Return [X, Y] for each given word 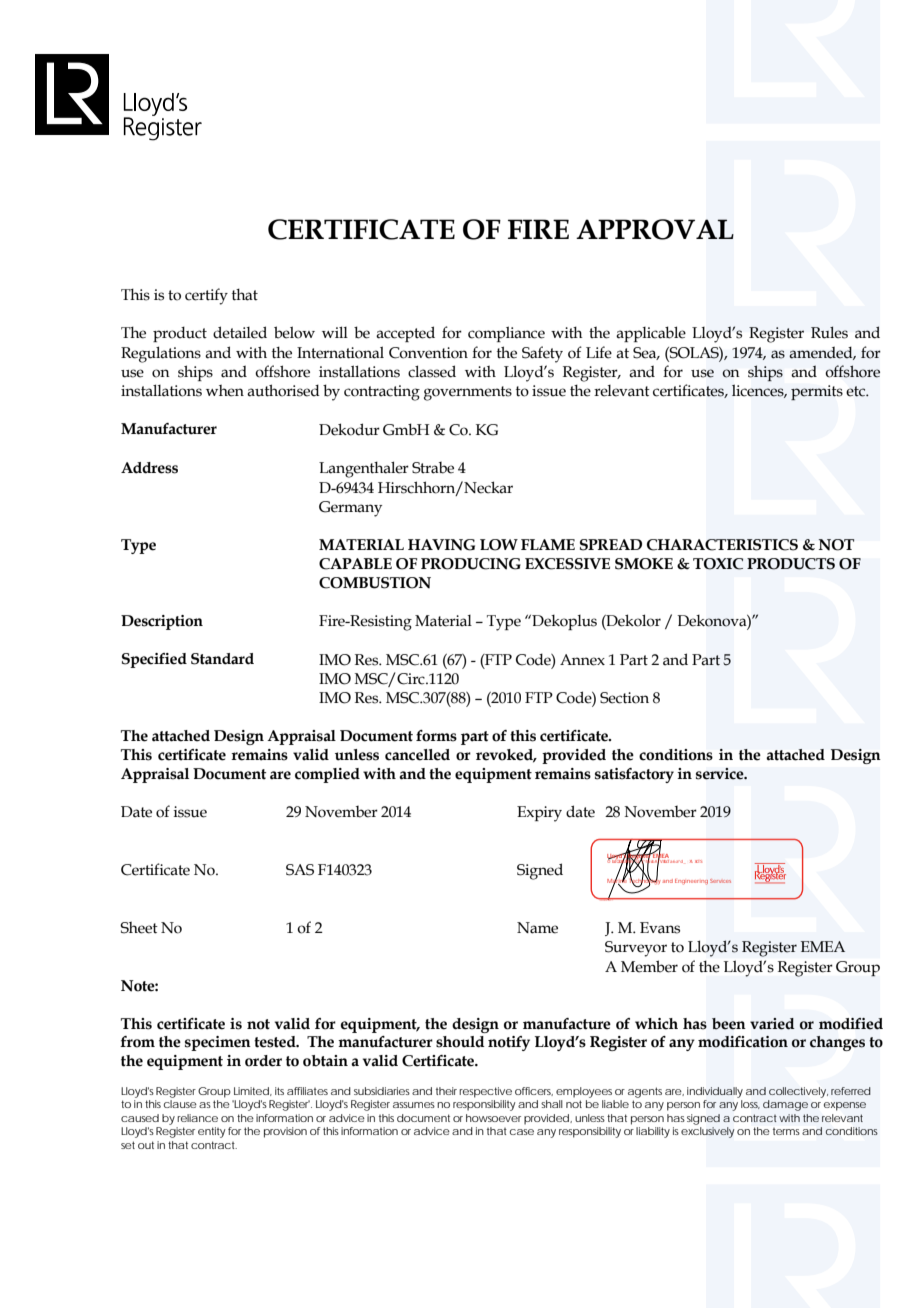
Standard [222, 659]
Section [624, 698]
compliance [506, 334]
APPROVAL [655, 229]
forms [436, 736]
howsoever [493, 1118]
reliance [197, 1118]
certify [206, 296]
